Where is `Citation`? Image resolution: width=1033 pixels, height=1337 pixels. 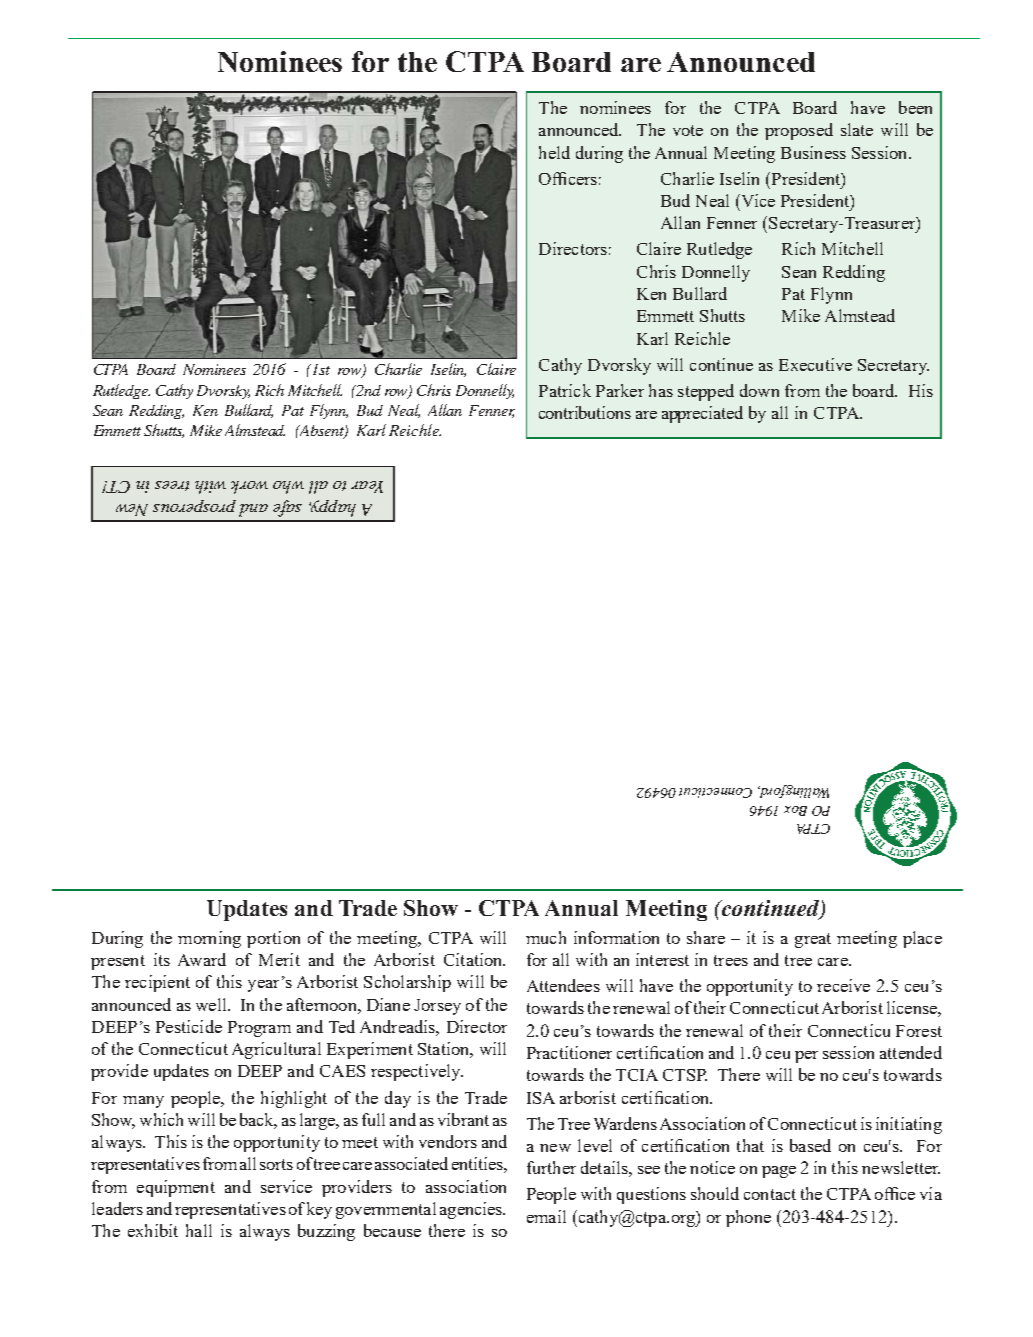
Citation is located at coordinates (474, 959).
